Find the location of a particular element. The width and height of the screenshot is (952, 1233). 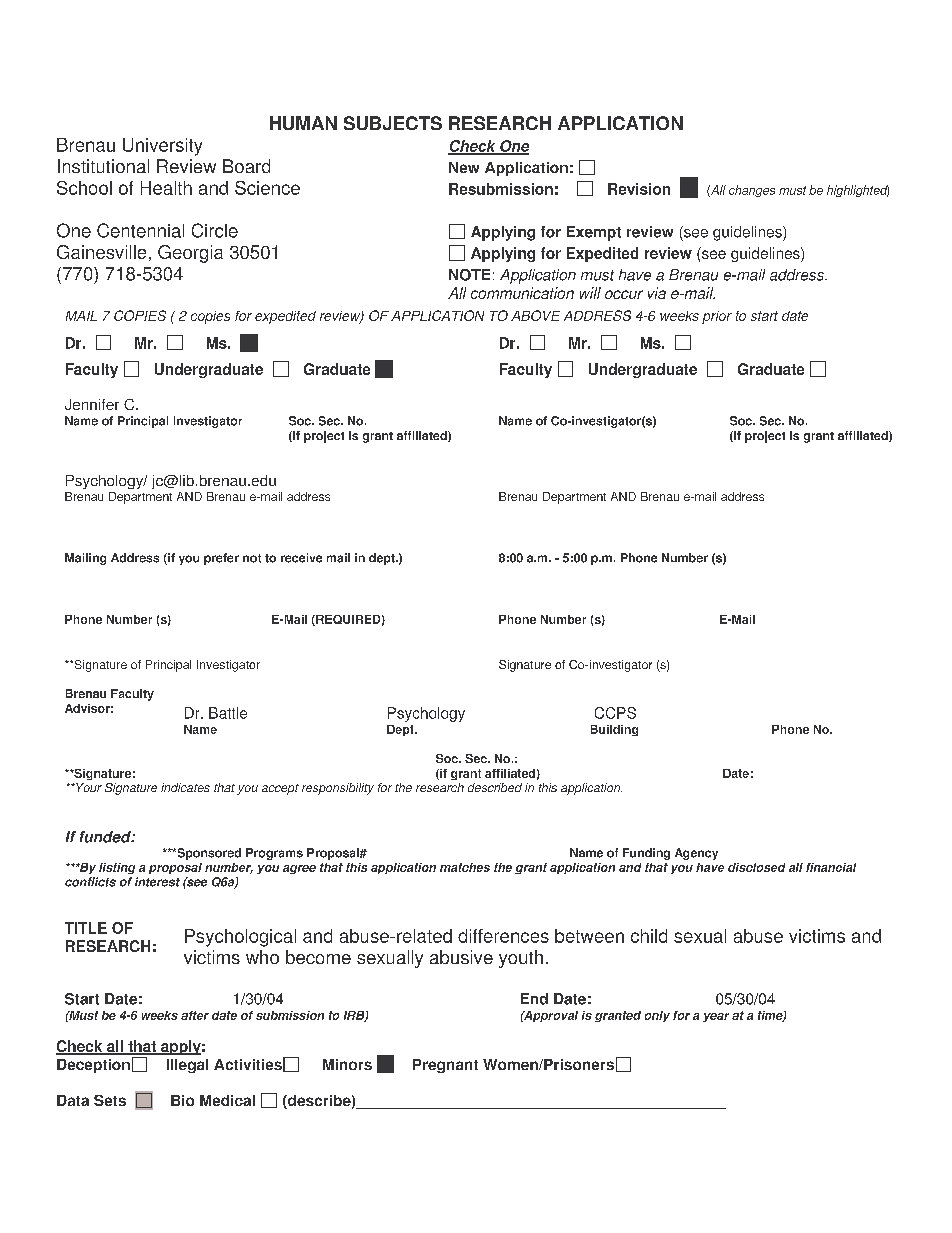

Sponsored is located at coordinates (208, 854).
